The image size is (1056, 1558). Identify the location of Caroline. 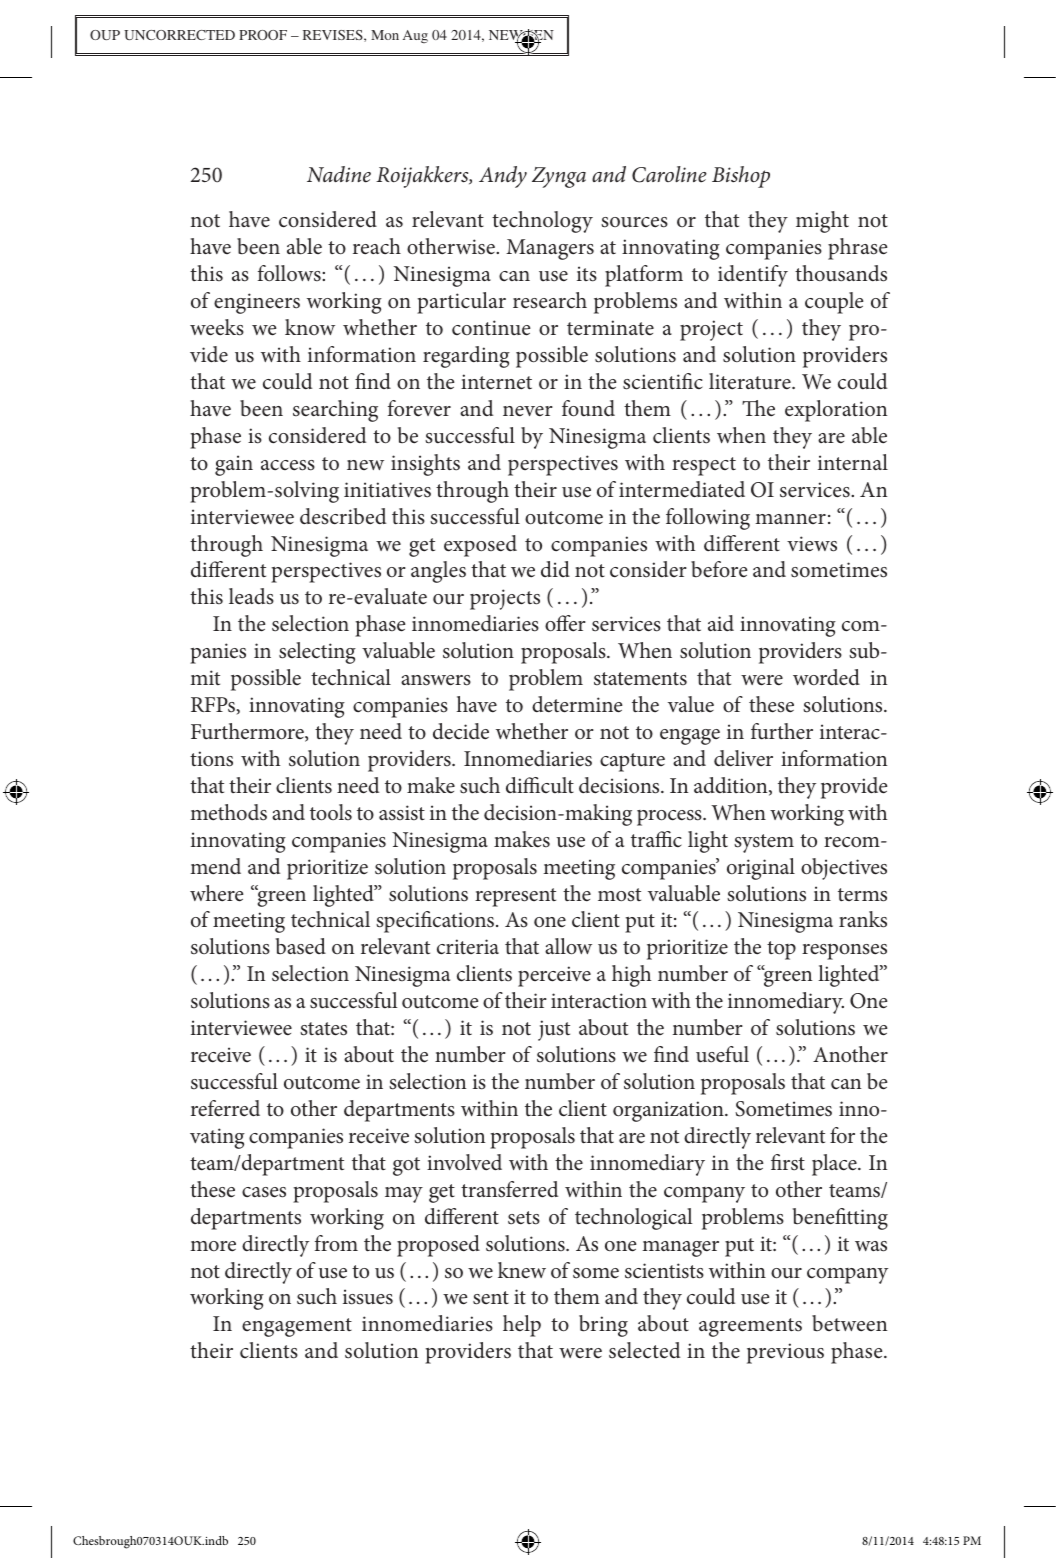
(669, 174).
